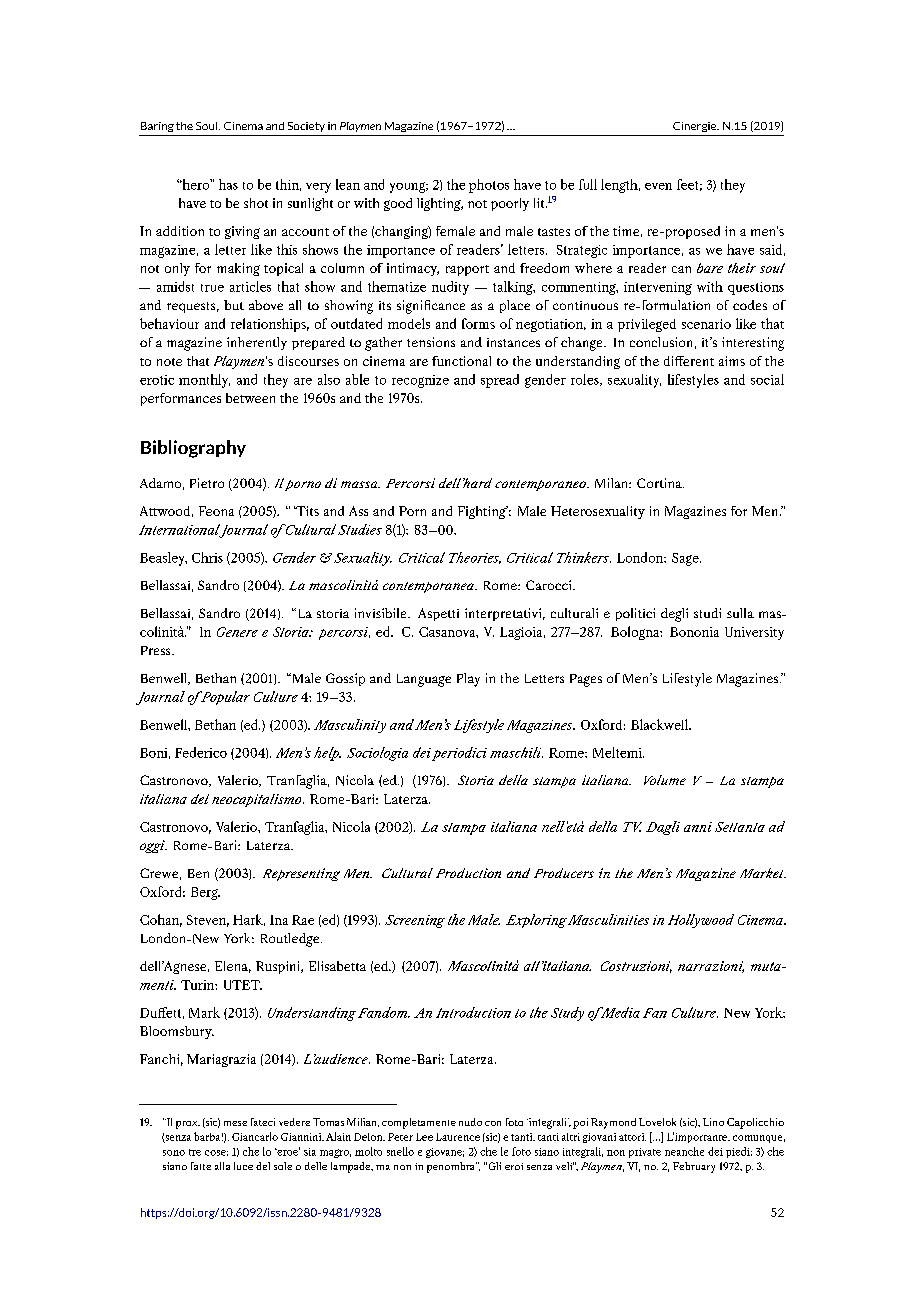 The image size is (924, 1308). I want to click on degli, so click(674, 615).
